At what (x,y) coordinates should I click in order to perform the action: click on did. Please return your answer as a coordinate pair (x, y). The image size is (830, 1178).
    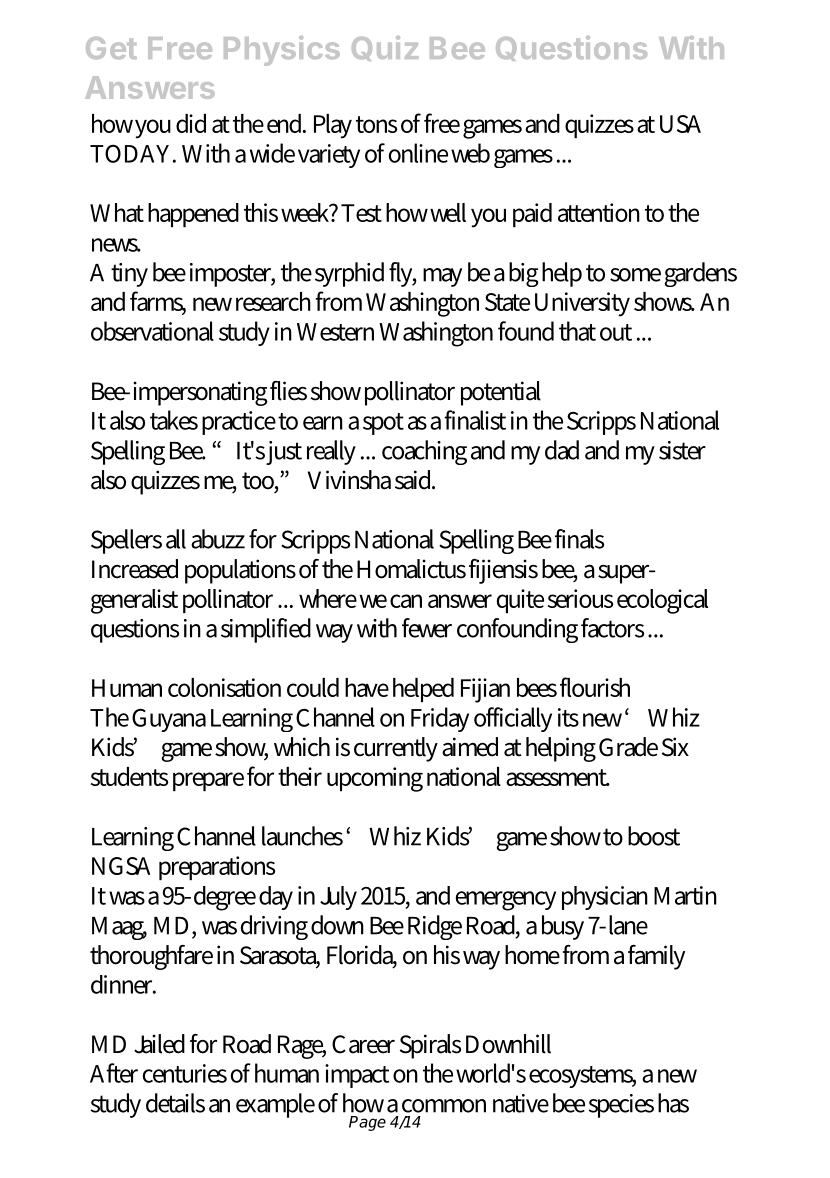
    Looking at the image, I should click on (191, 123).
